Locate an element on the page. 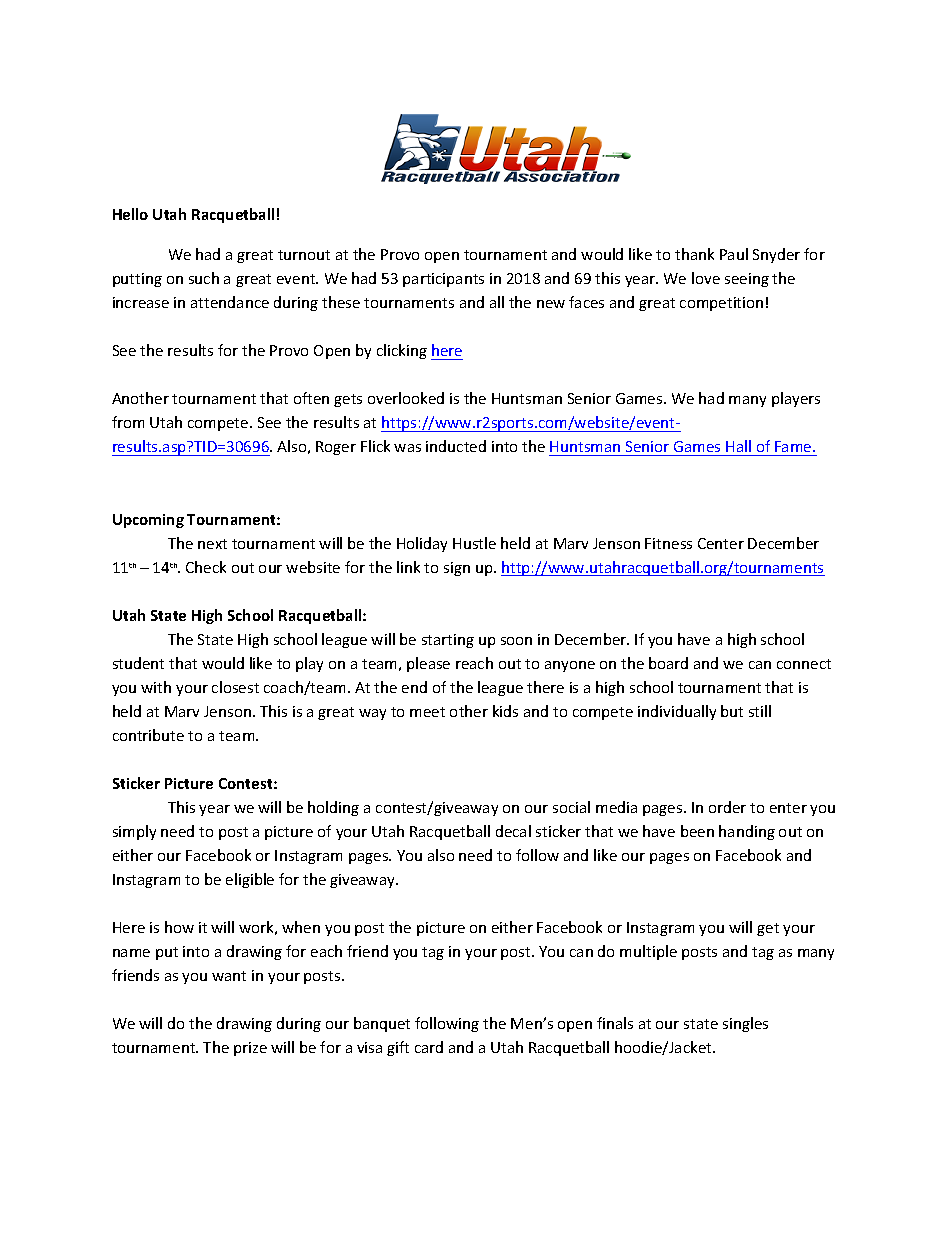 The width and height of the document is (952, 1233). card is located at coordinates (429, 1047).
